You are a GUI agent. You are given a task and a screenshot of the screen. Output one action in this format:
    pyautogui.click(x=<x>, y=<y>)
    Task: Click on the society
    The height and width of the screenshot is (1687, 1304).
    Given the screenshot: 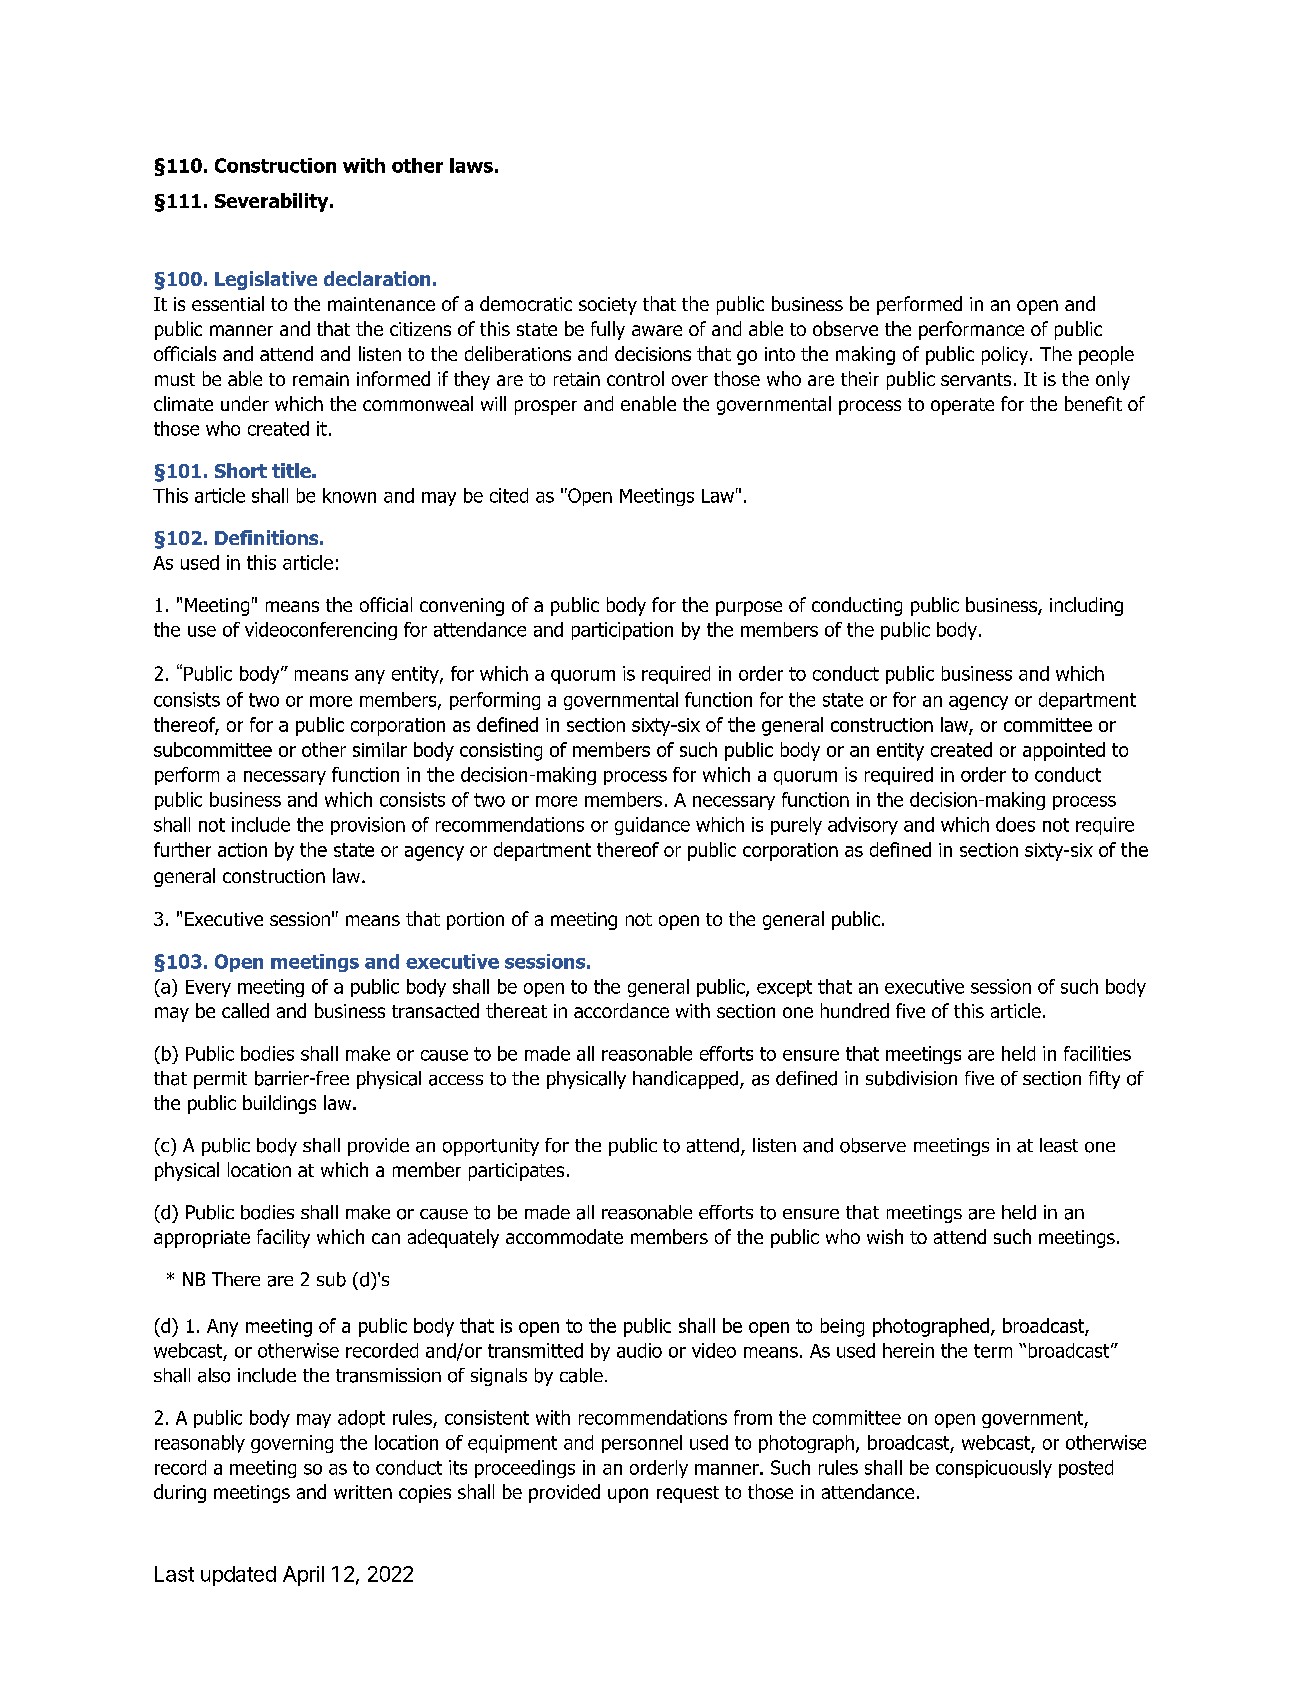 What is the action you would take?
    pyautogui.click(x=608, y=306)
